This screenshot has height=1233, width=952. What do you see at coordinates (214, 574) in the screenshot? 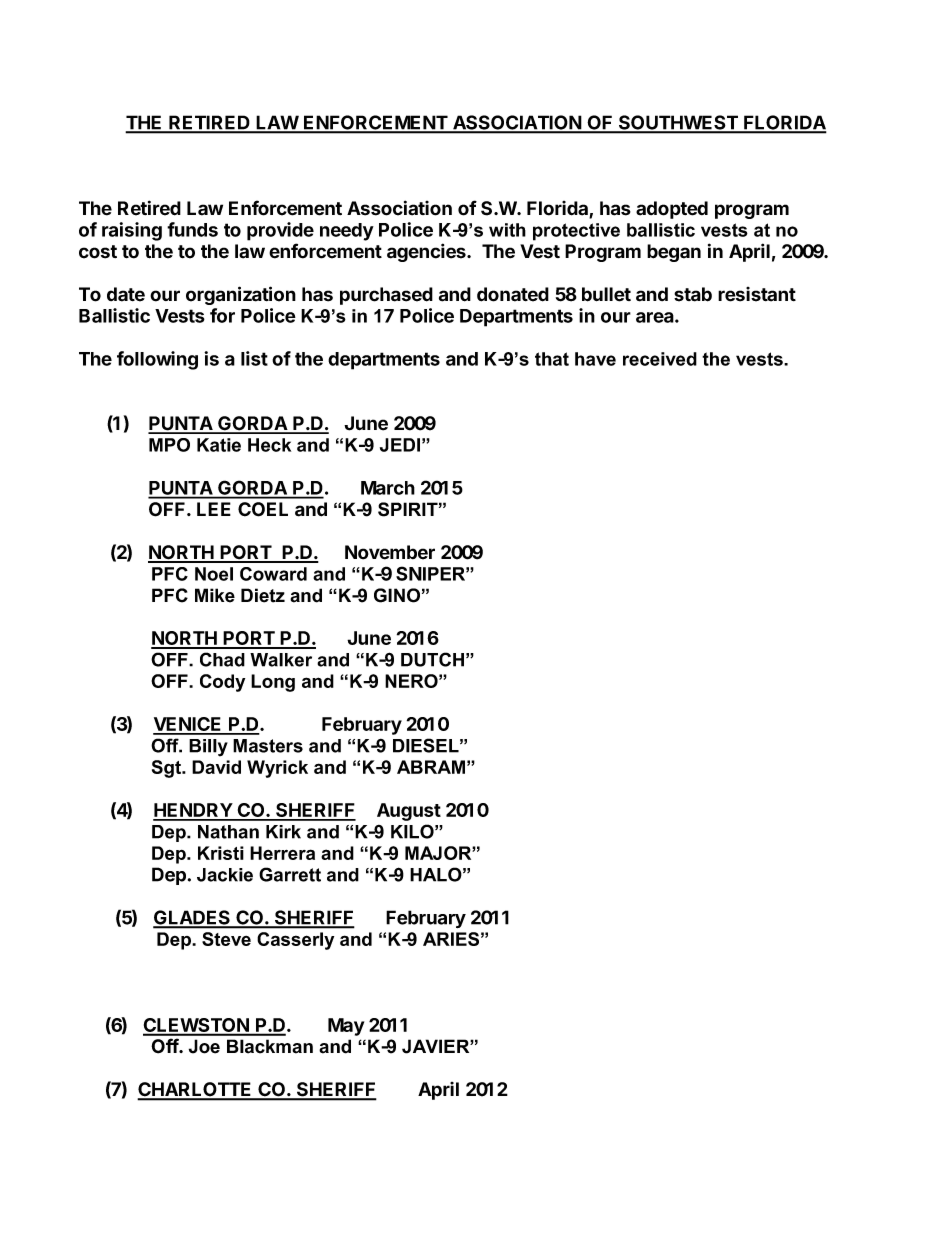
I see `Noel` at bounding box center [214, 574].
